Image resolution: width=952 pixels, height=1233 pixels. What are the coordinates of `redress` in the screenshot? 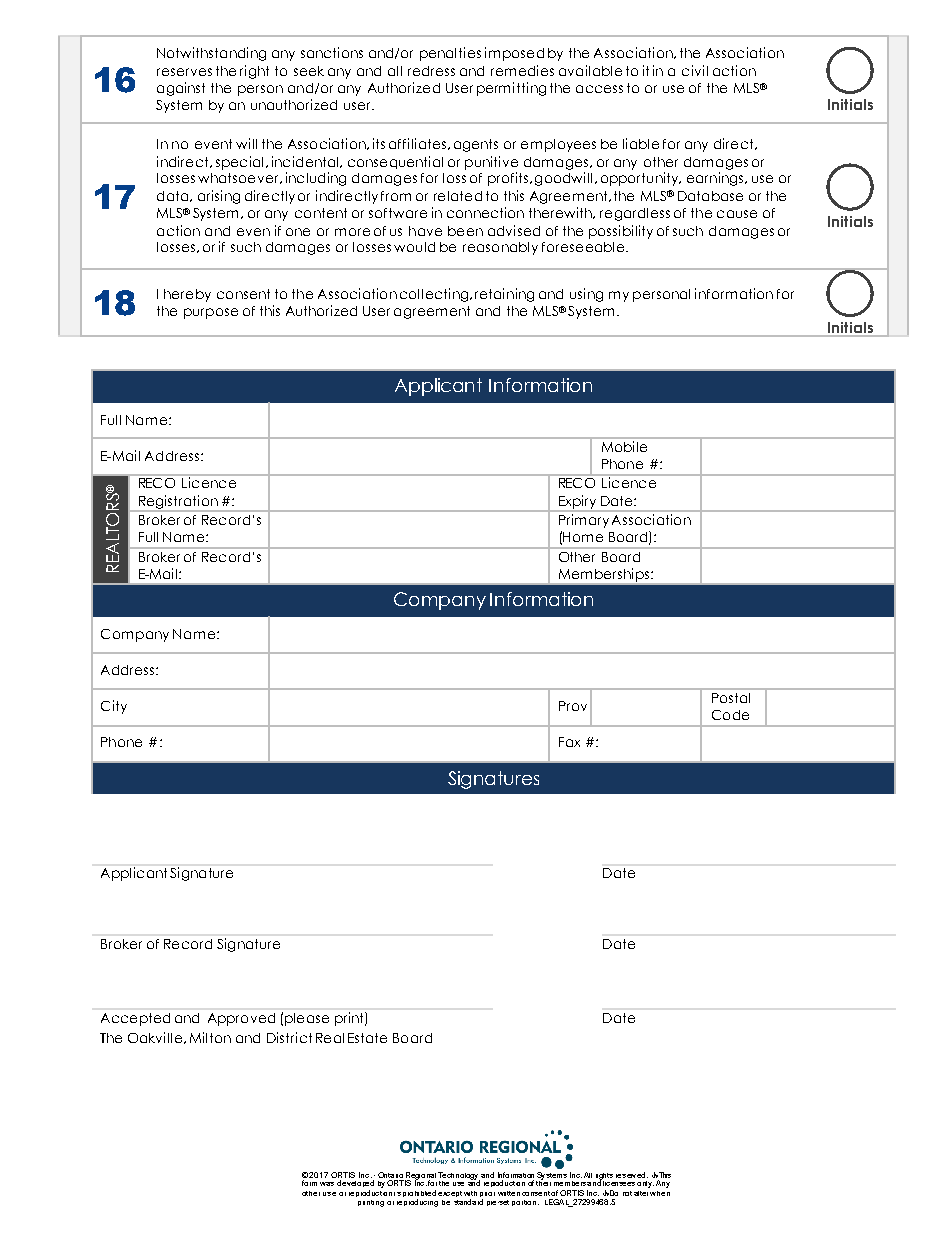 It's located at (431, 71).
